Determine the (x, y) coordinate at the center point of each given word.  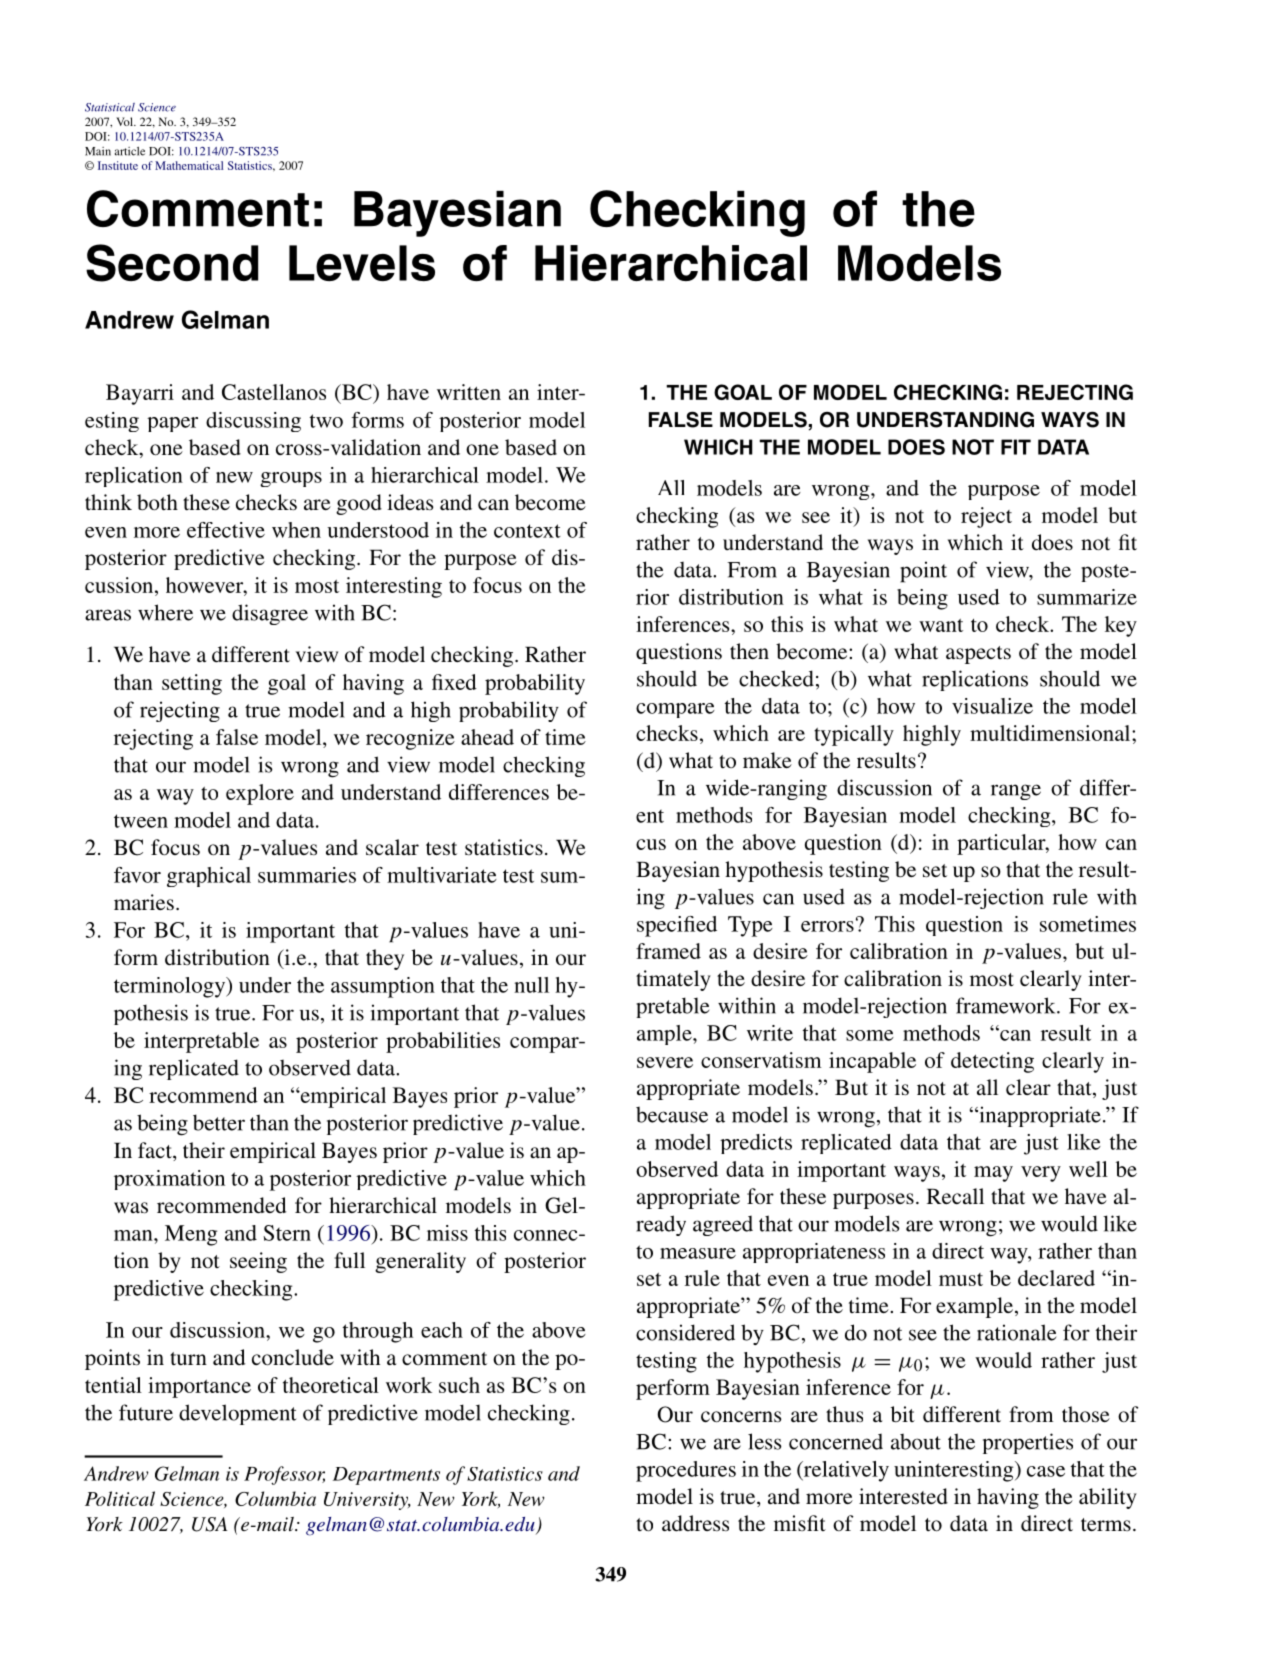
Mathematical (189, 165)
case (1046, 1471)
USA (210, 1524)
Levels (362, 263)
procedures (686, 1471)
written (469, 392)
